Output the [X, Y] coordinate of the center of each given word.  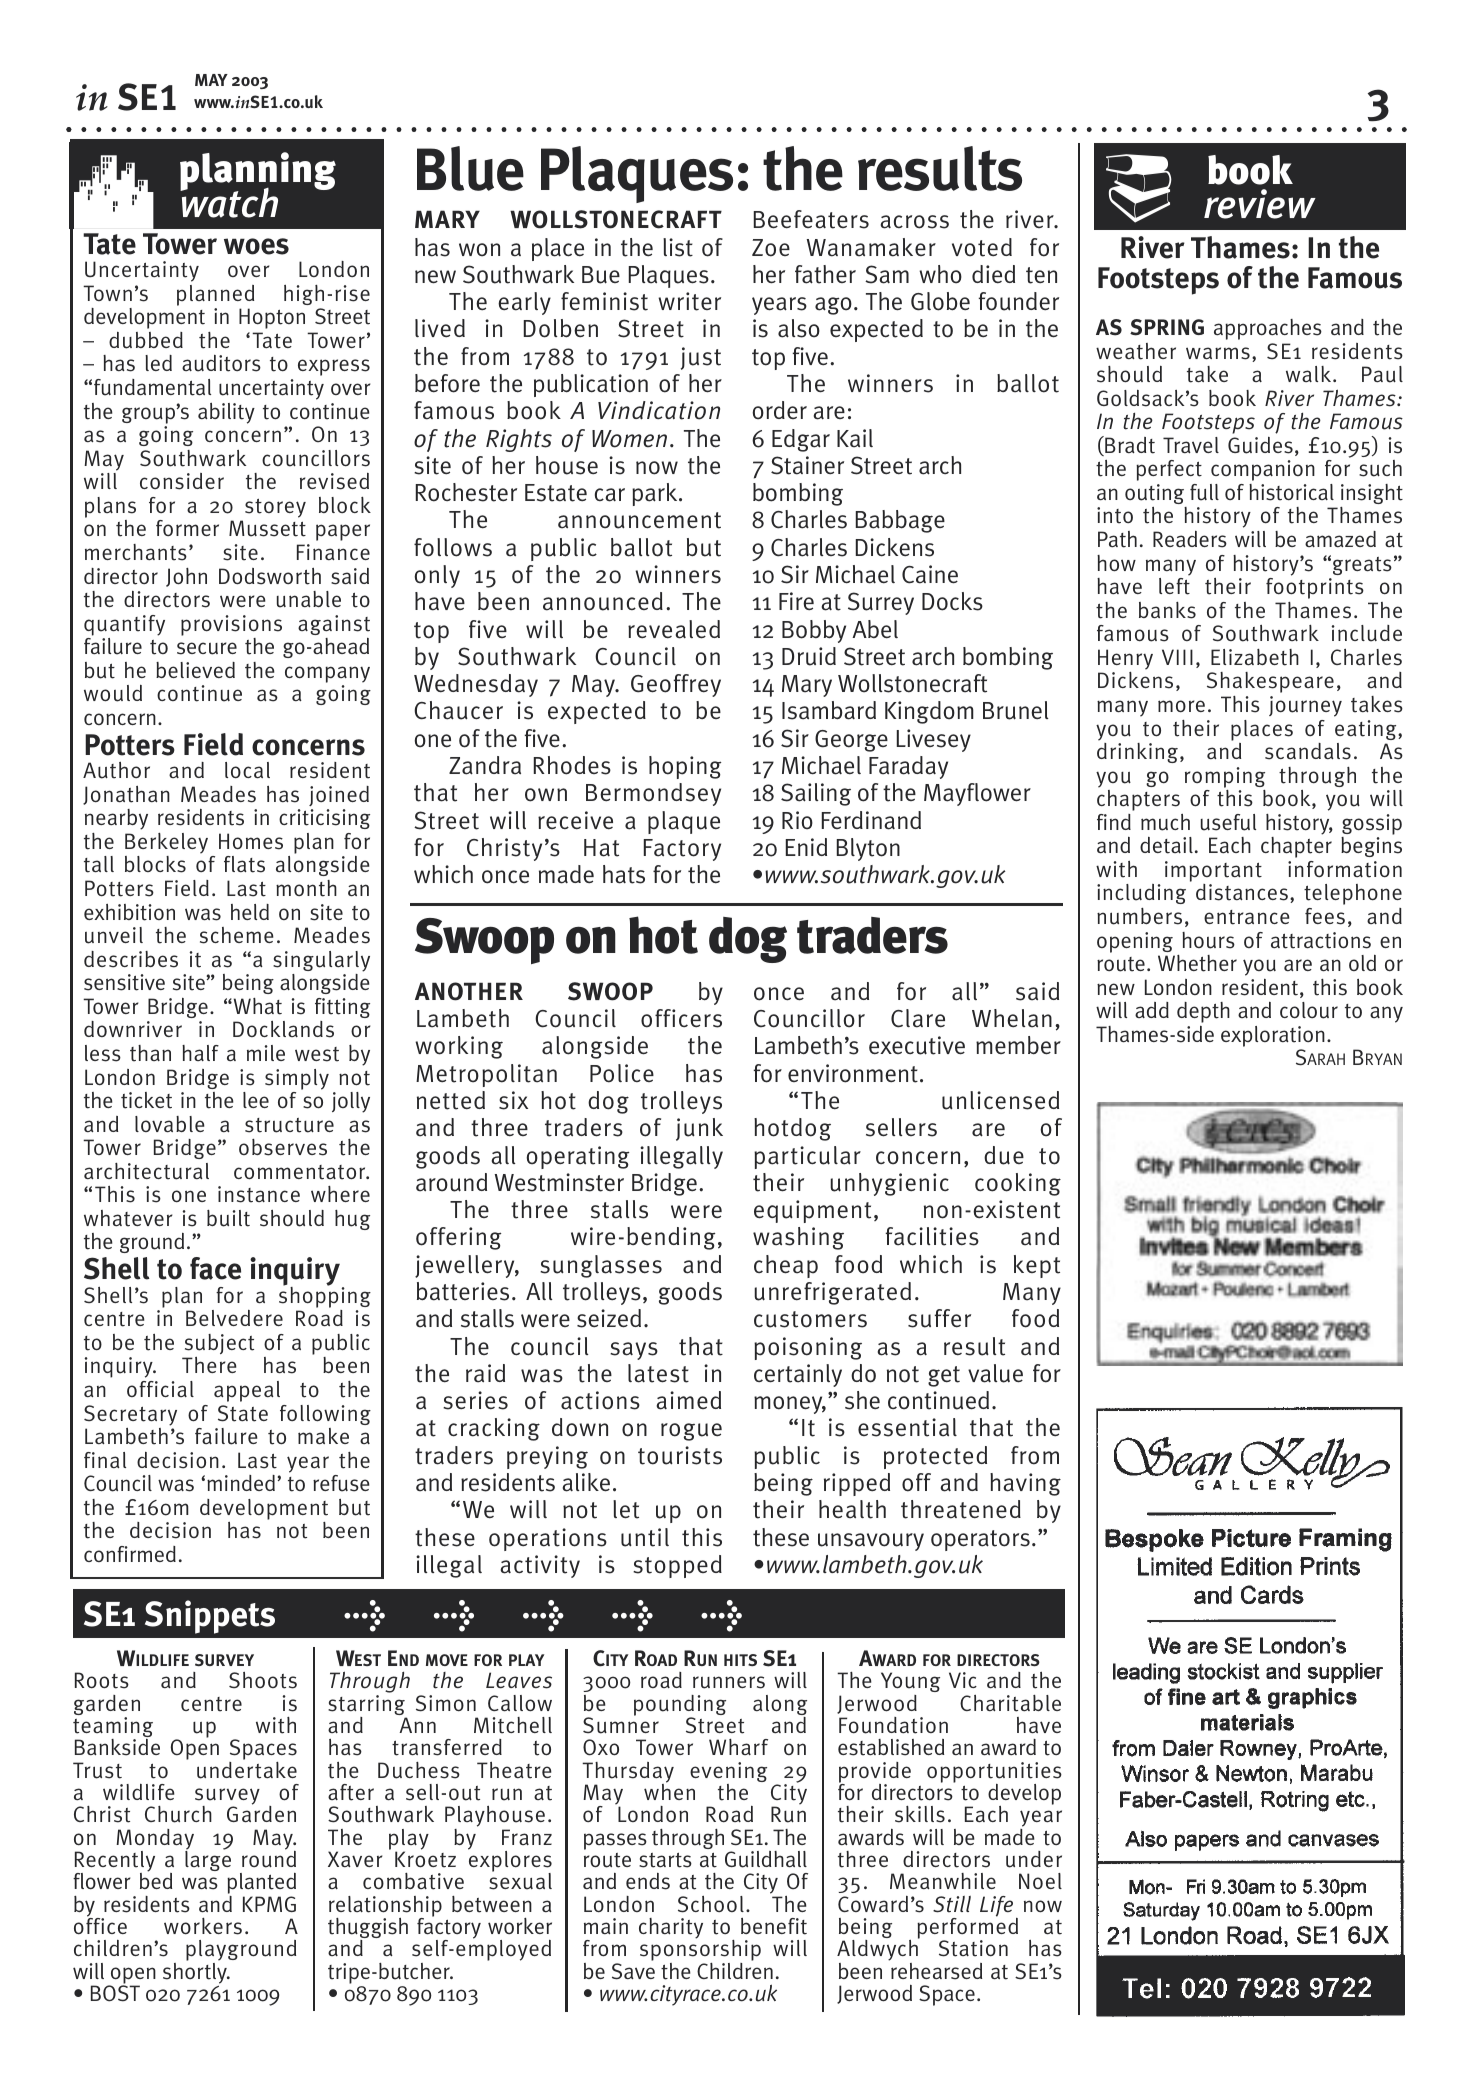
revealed [674, 629]
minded [241, 1483]
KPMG [269, 1904]
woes [256, 246]
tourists [680, 1455]
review [1260, 204]
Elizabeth [1255, 657]
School [711, 1904]
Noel [1040, 1881]
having [1025, 1484]
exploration [1273, 1036]
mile [266, 1053]
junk [699, 1129]
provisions [231, 625]
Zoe [771, 248]
